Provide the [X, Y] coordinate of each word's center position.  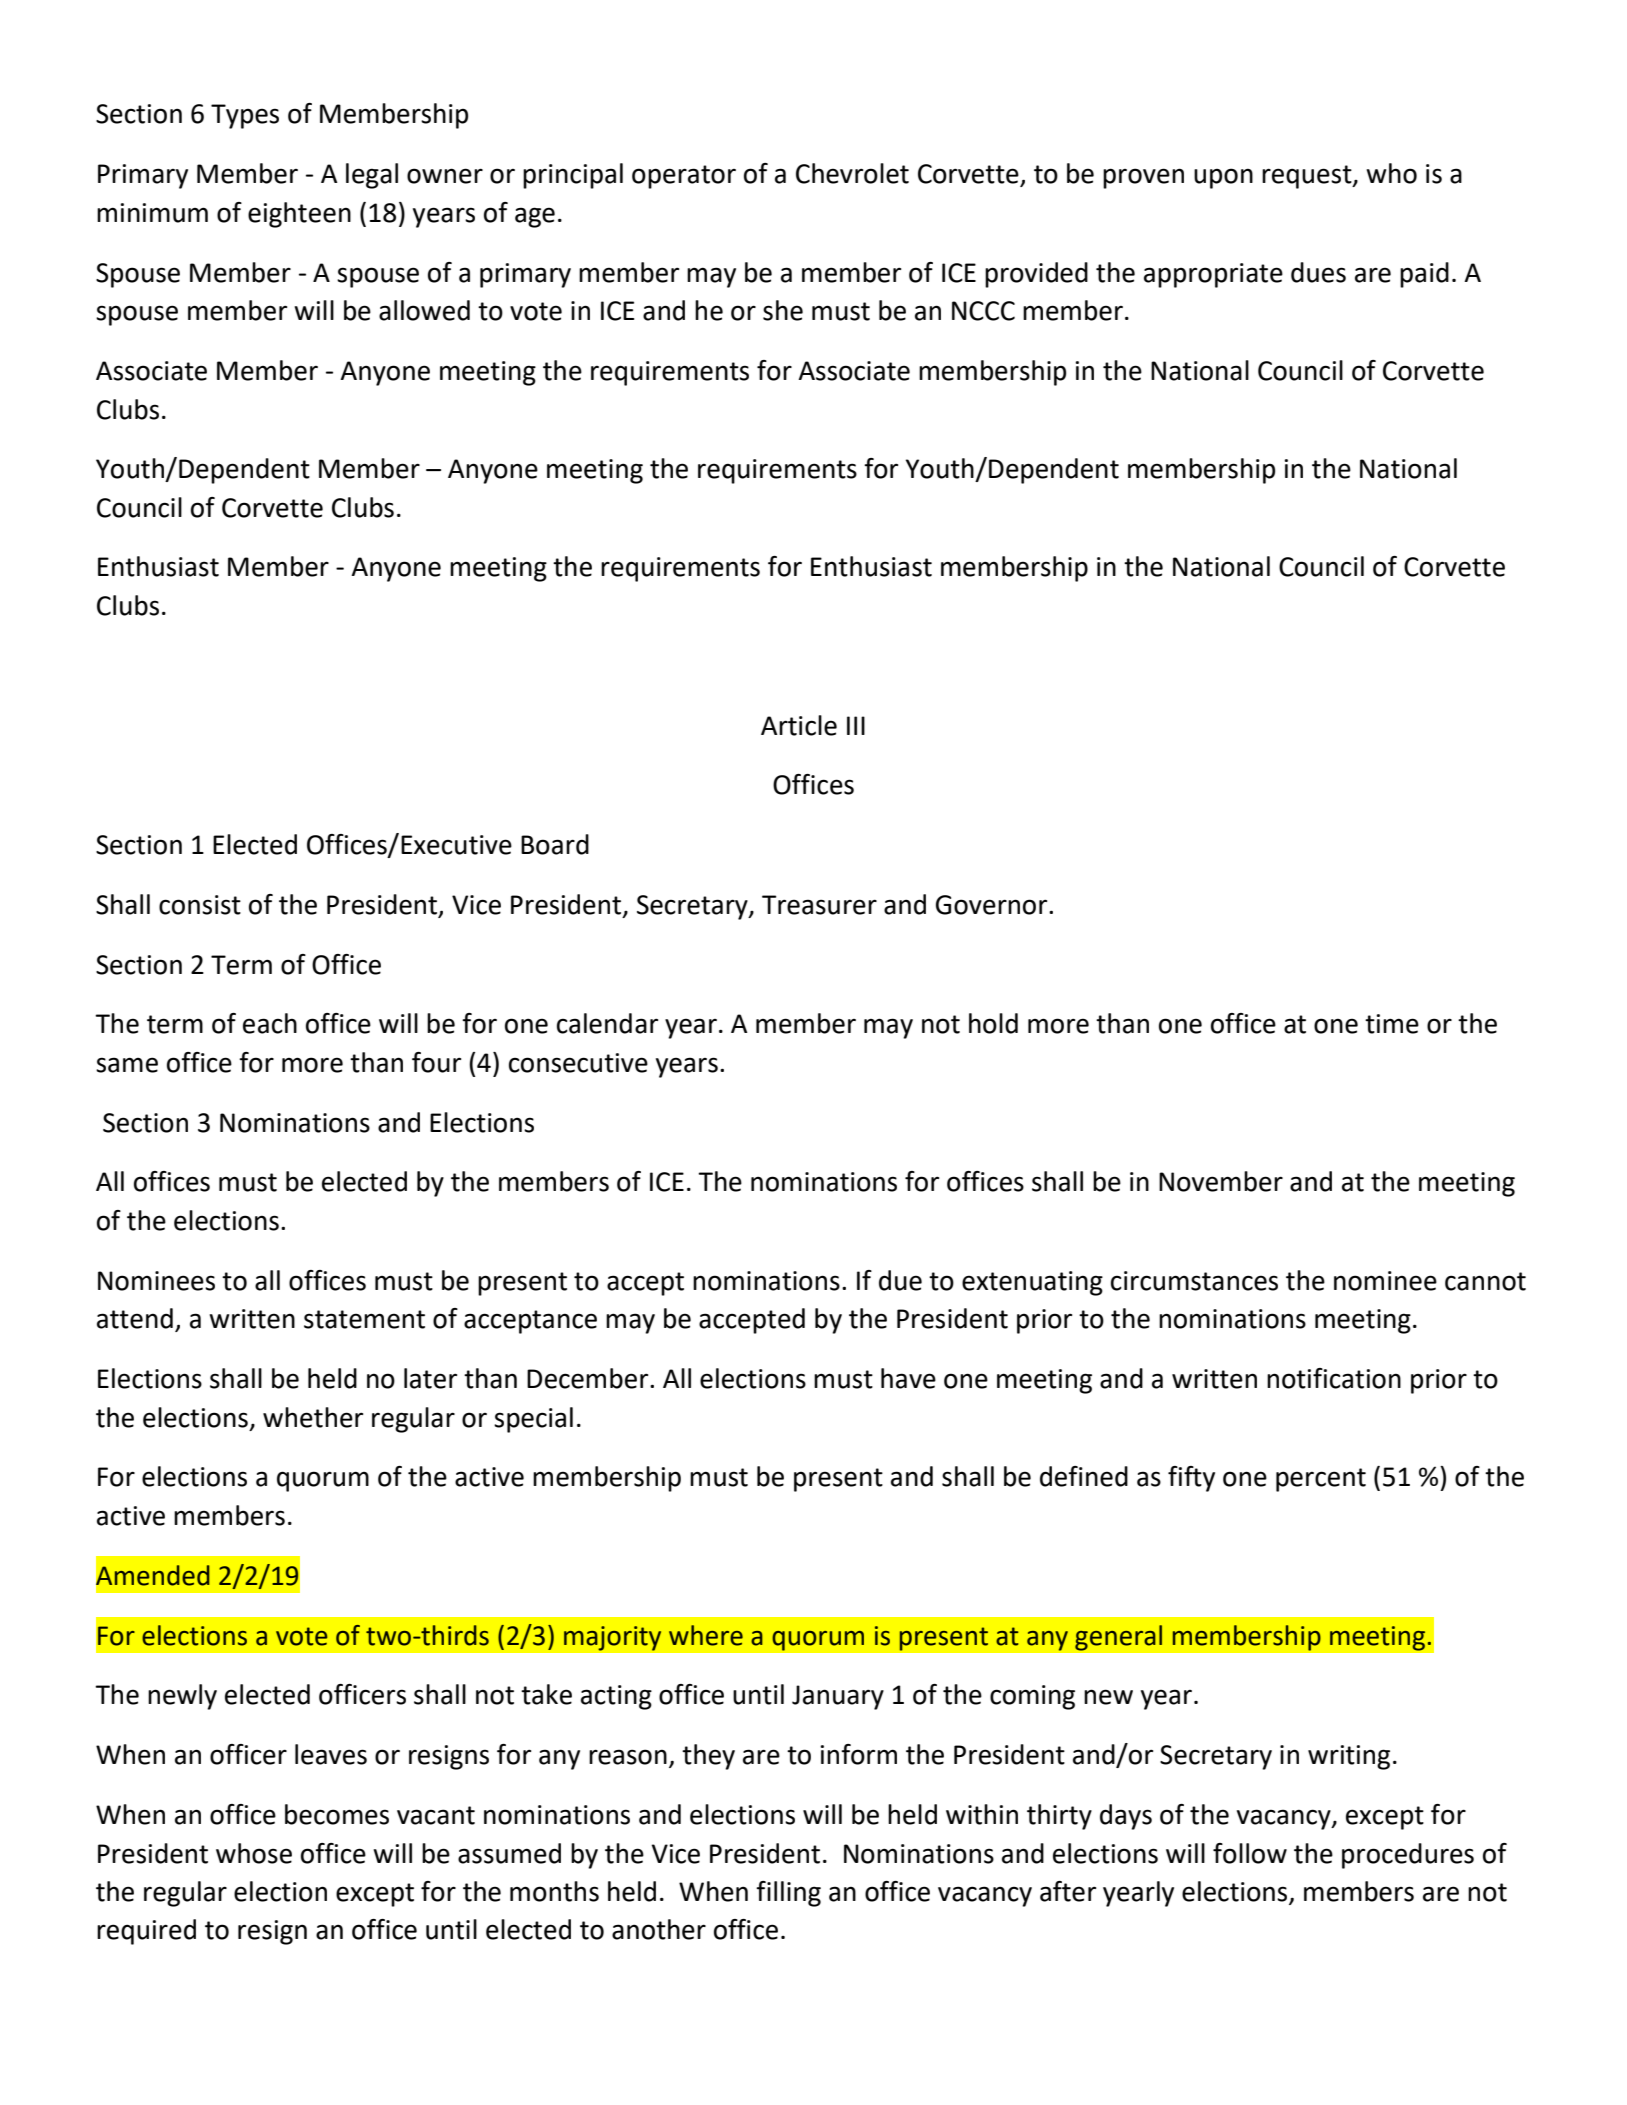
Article [799, 725]
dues [1318, 272]
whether [313, 1417]
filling [788, 1894]
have [908, 1378]
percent [1321, 1480]
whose [254, 1853]
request [1308, 177]
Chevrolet [852, 173]
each [270, 1023]
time [1392, 1024]
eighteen [299, 215]
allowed [424, 310]
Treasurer [819, 905]
